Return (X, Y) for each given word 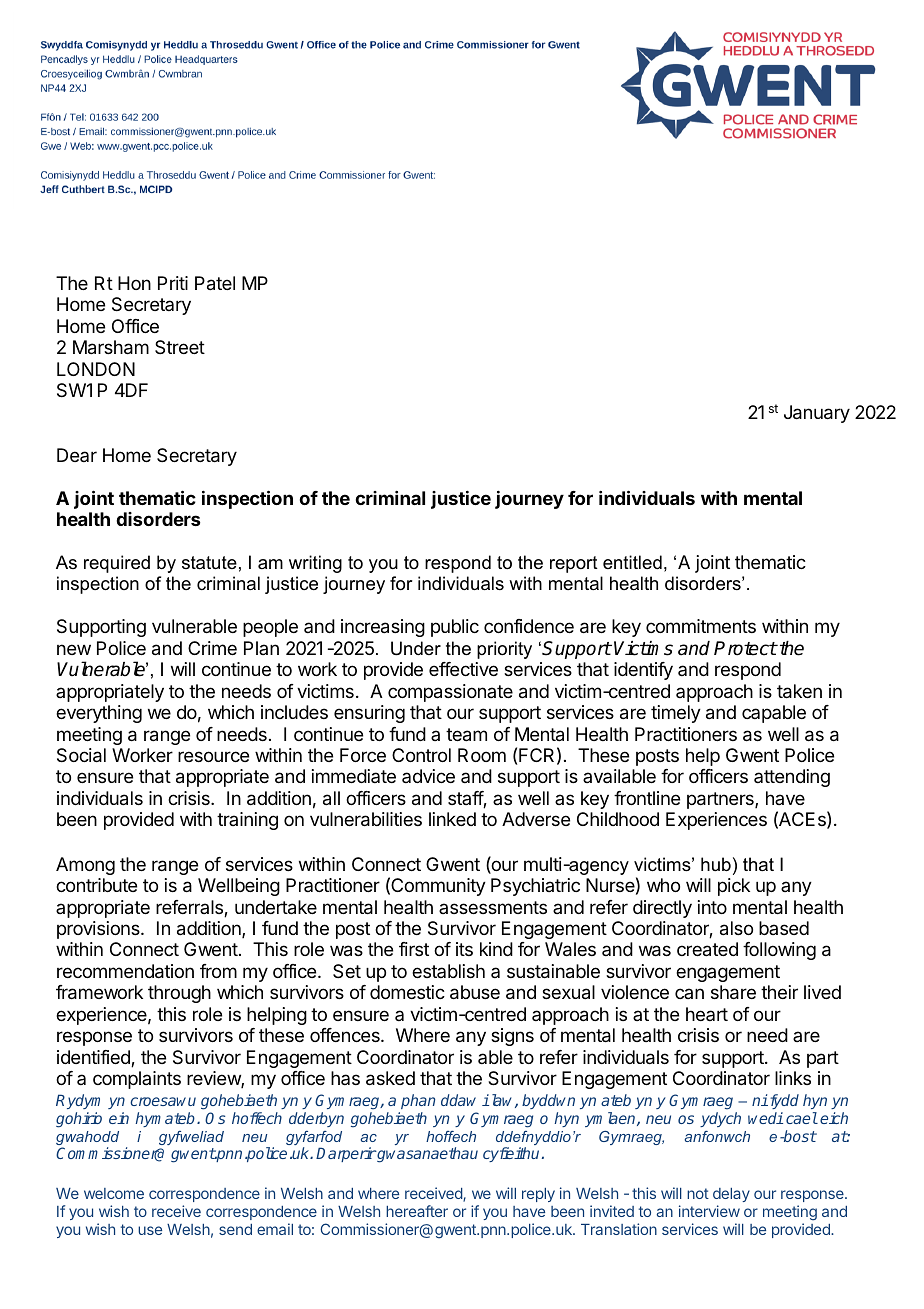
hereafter (417, 1211)
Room (482, 755)
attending (792, 778)
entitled (632, 562)
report (574, 564)
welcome (114, 1193)
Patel (215, 283)
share (733, 992)
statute (209, 563)
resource (213, 756)
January (817, 414)
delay (731, 1195)
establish (448, 971)
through (179, 994)
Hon (134, 283)
